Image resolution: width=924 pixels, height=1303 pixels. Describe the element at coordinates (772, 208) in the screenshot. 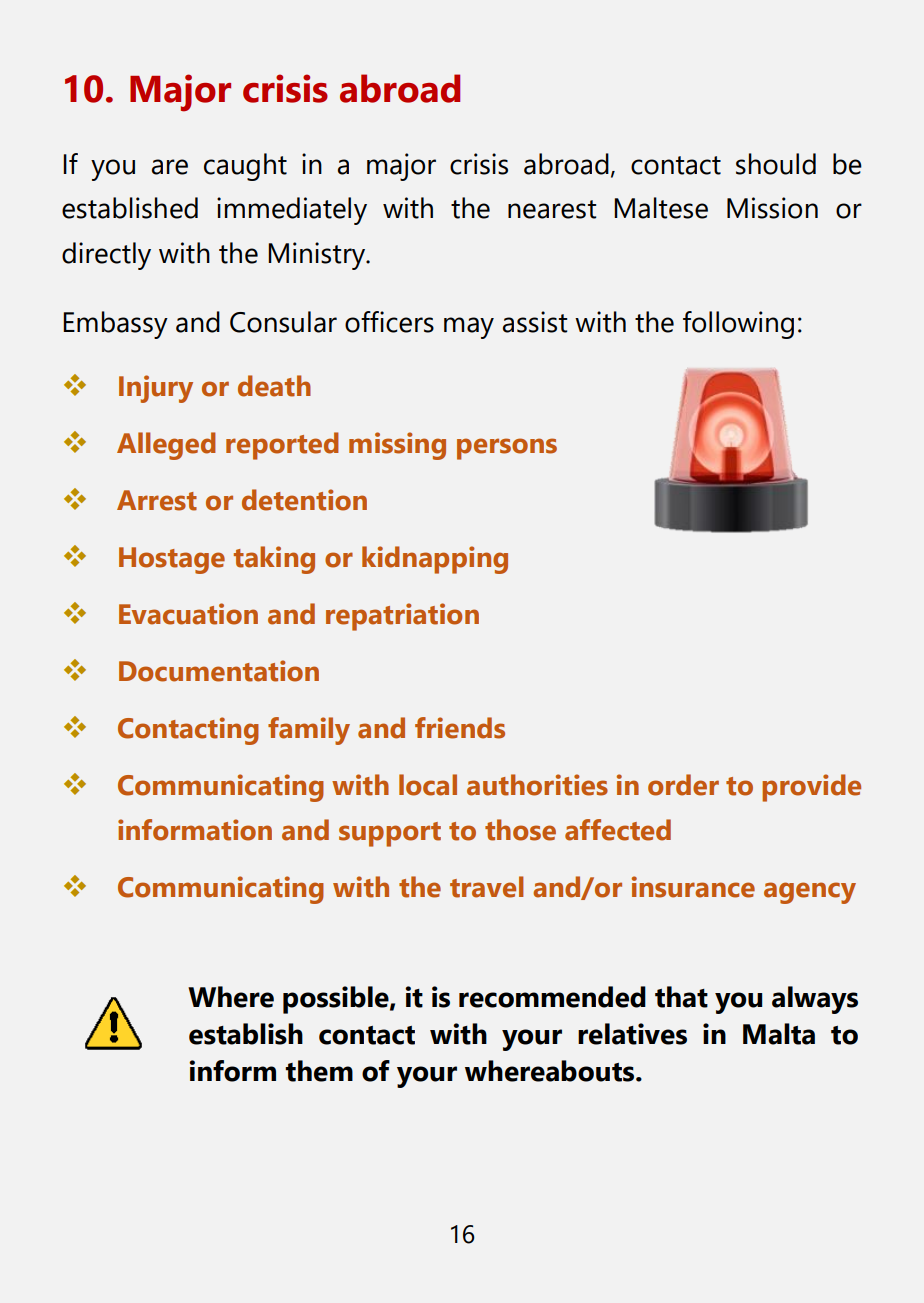

I see `Mission` at that location.
